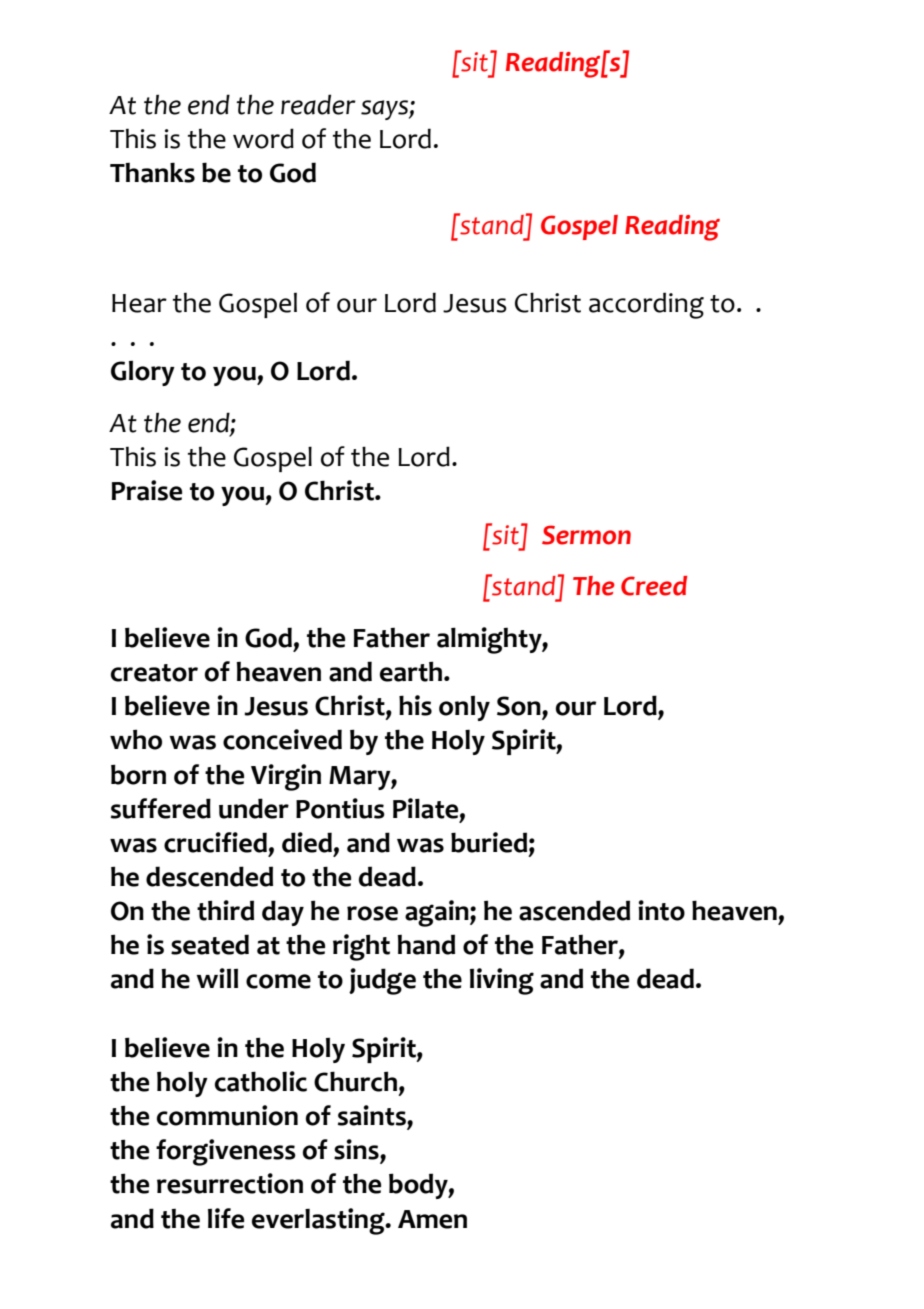 The height and width of the screenshot is (1309, 924). I want to click on resurrection, so click(230, 1183).
